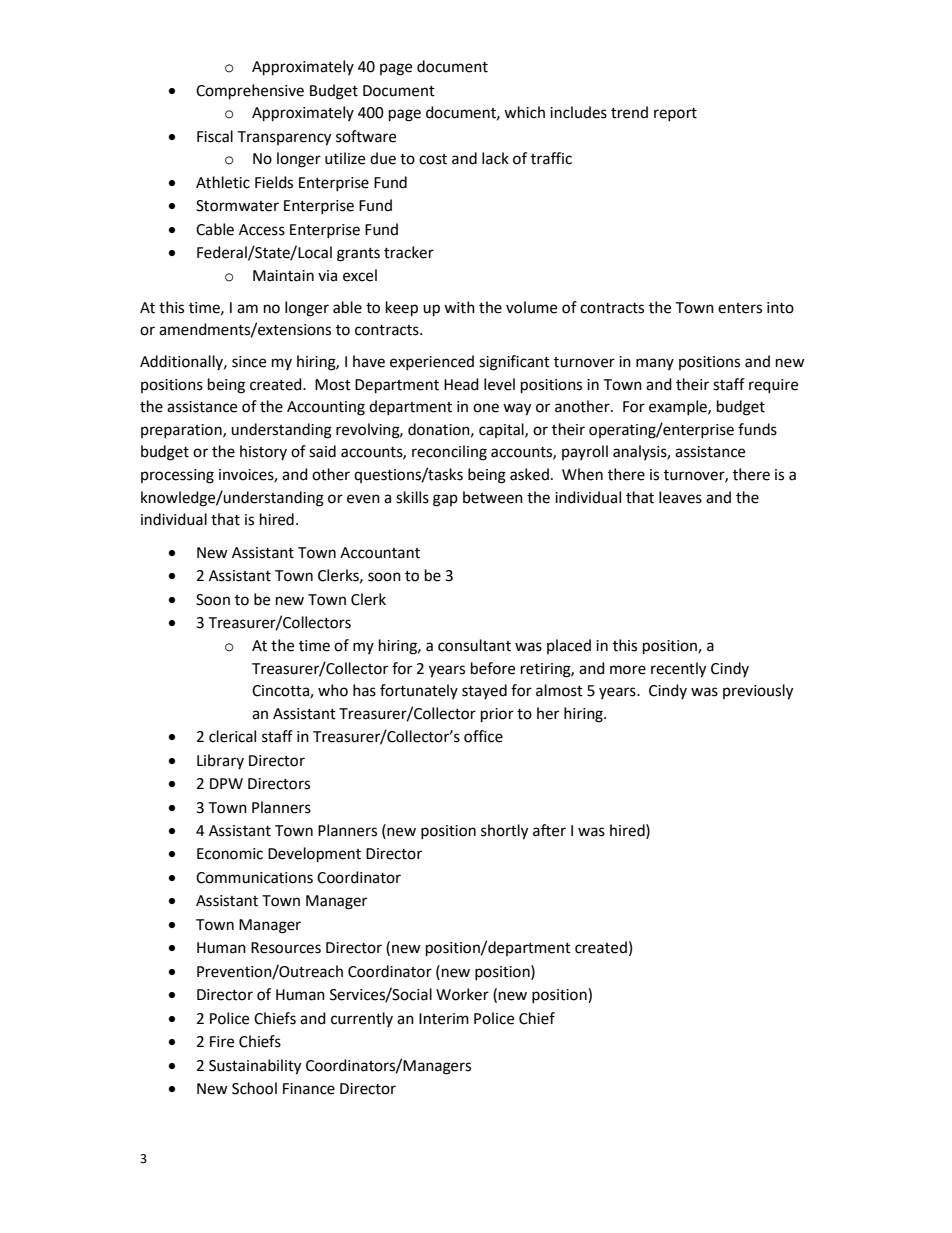 The width and height of the screenshot is (952, 1233). Describe the element at coordinates (524, 112) in the screenshot. I see `which` at that location.
